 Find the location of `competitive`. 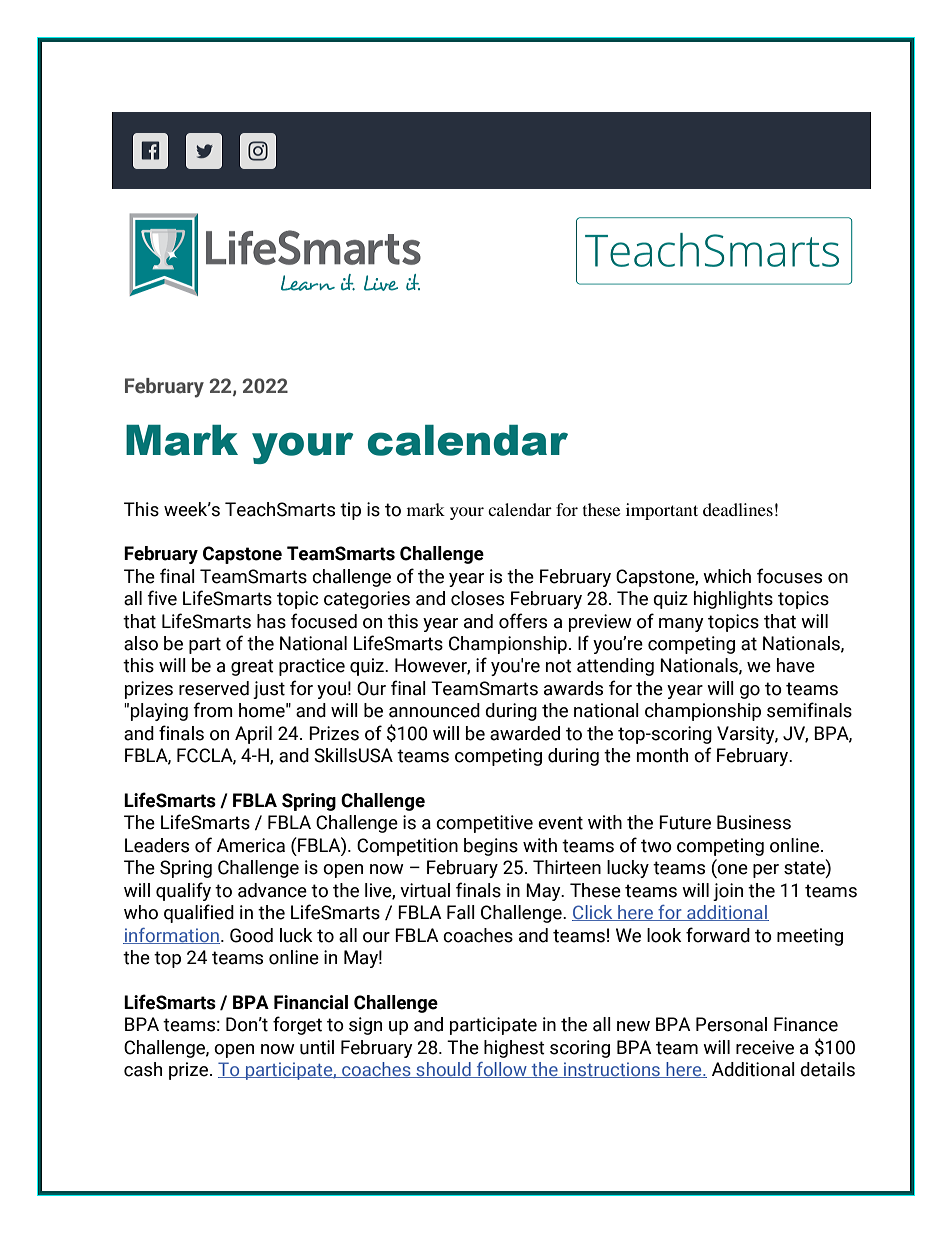

competitive is located at coordinates (484, 824).
